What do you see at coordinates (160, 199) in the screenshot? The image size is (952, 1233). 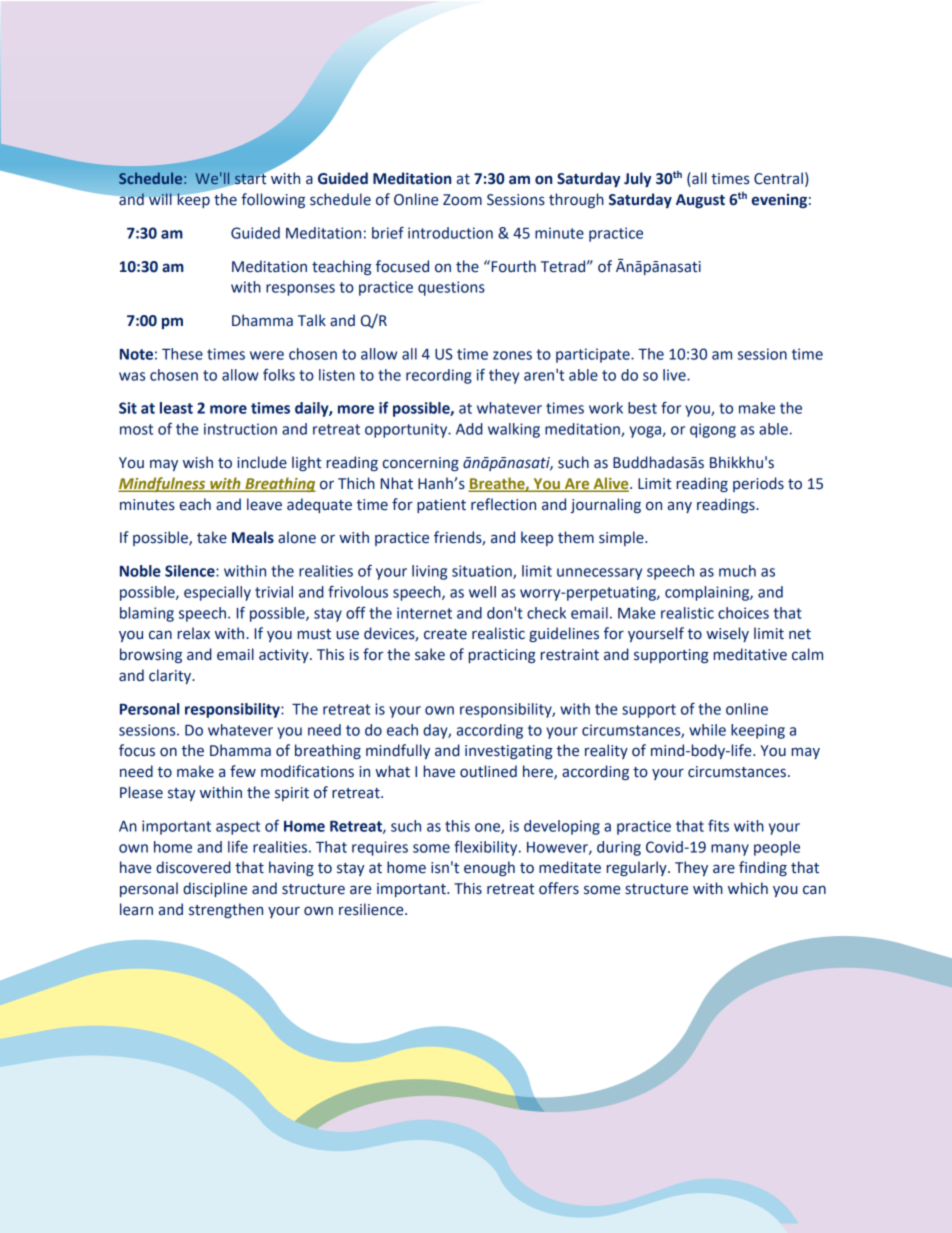 I see `will` at bounding box center [160, 199].
